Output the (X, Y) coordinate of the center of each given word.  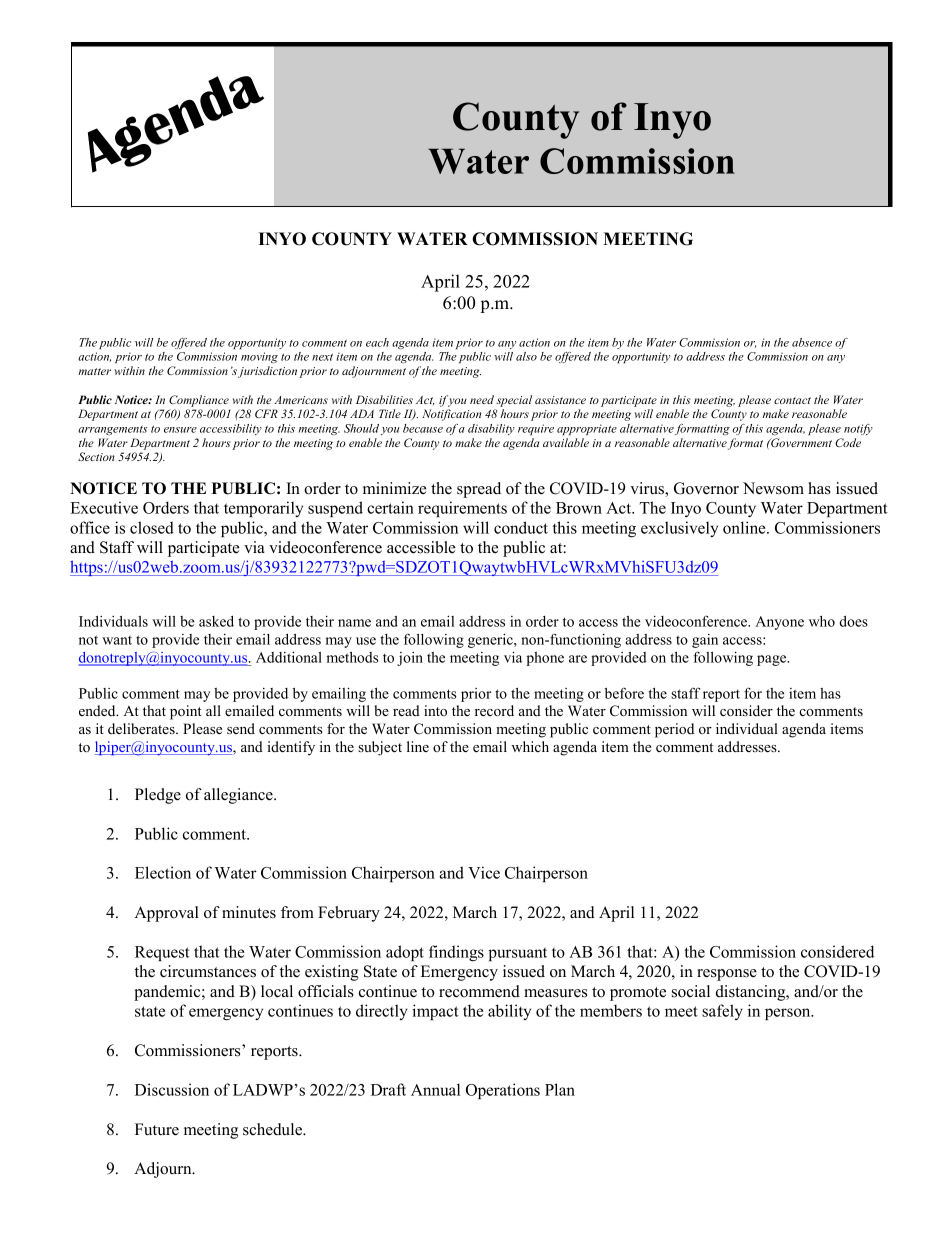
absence (812, 342)
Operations (503, 1091)
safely (722, 1012)
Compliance (199, 401)
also (526, 356)
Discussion (172, 1089)
